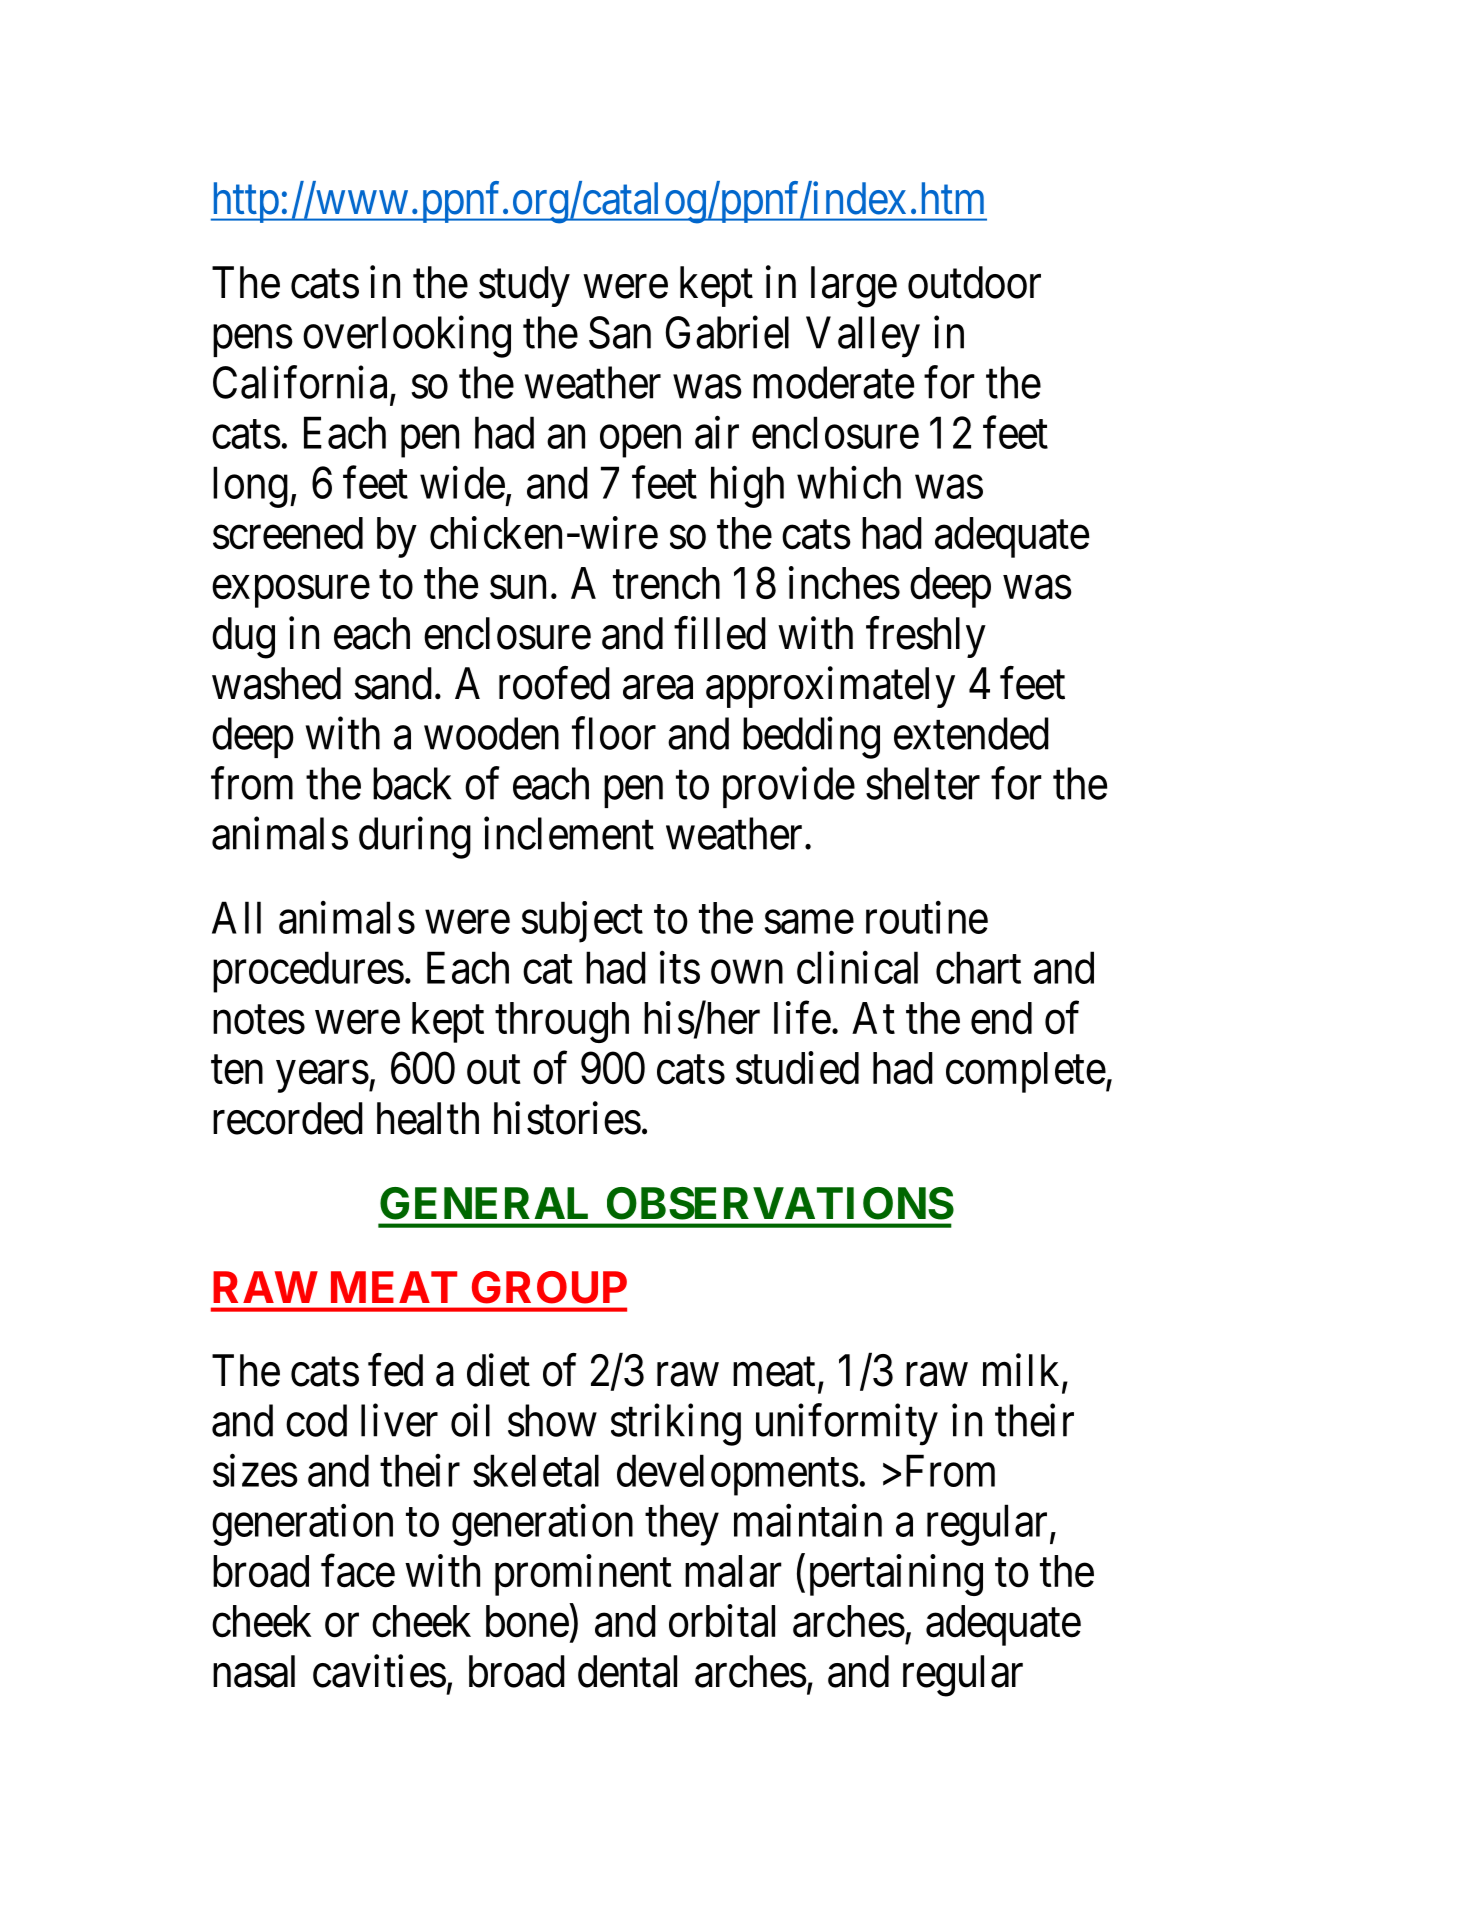  What do you see at coordinates (407, 337) in the page?
I see `overlooking` at bounding box center [407, 337].
